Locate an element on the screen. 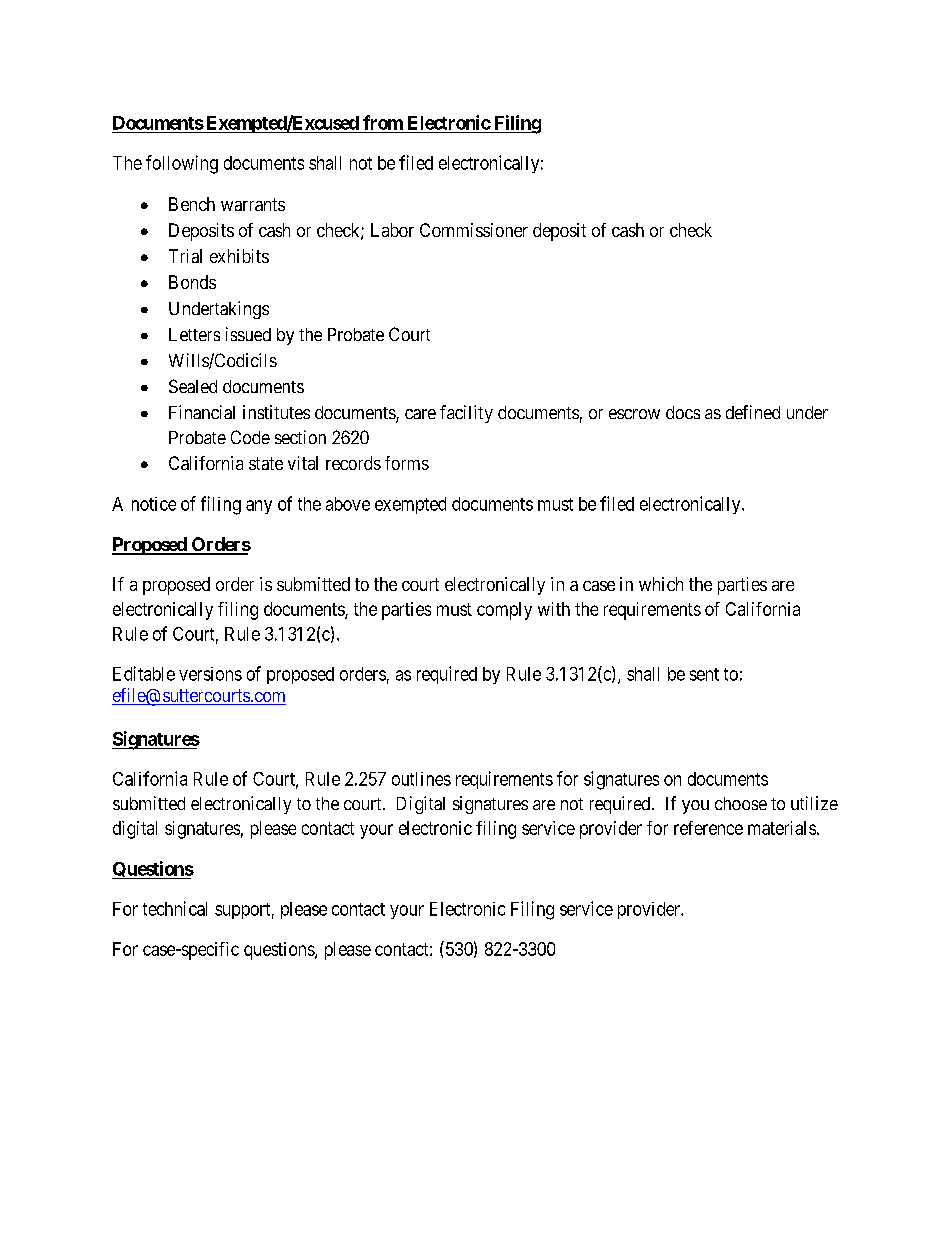 This screenshot has width=952, height=1233. facility is located at coordinates (466, 414).
